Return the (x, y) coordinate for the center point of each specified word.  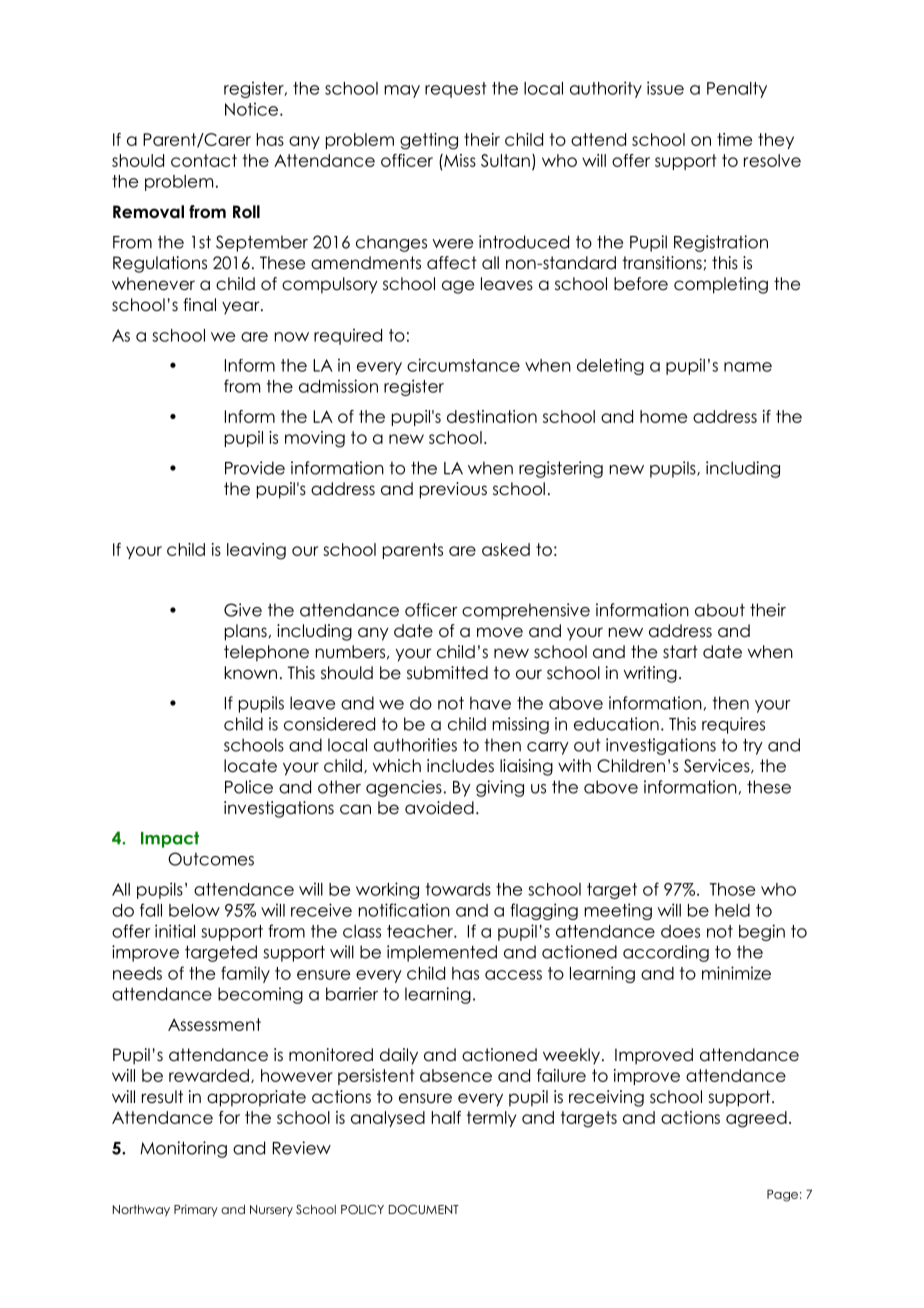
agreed (756, 1119)
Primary (196, 1210)
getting (429, 141)
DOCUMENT (424, 1210)
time (734, 139)
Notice (251, 109)
